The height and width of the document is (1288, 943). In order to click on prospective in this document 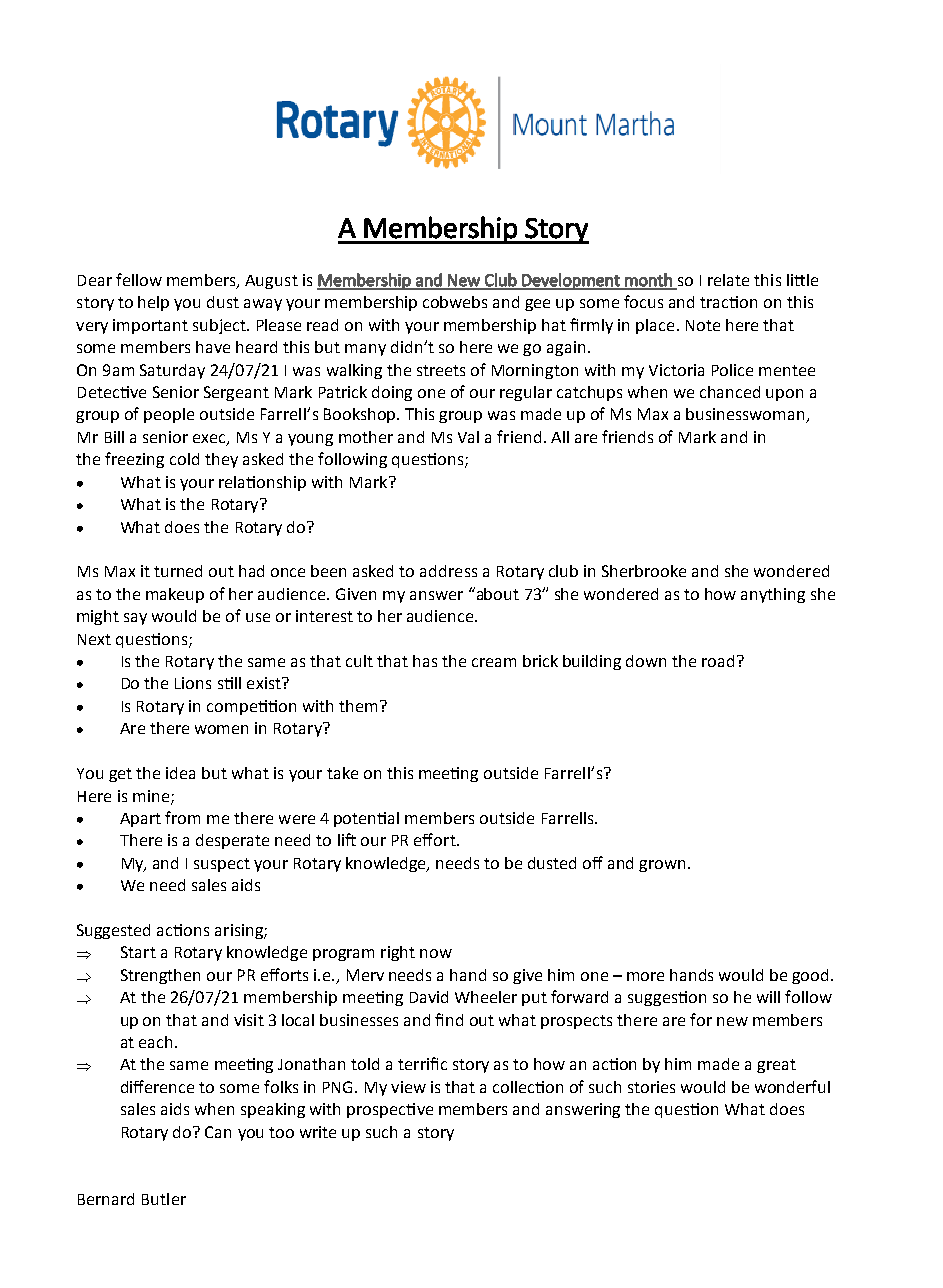, I will do `click(390, 1110)`.
